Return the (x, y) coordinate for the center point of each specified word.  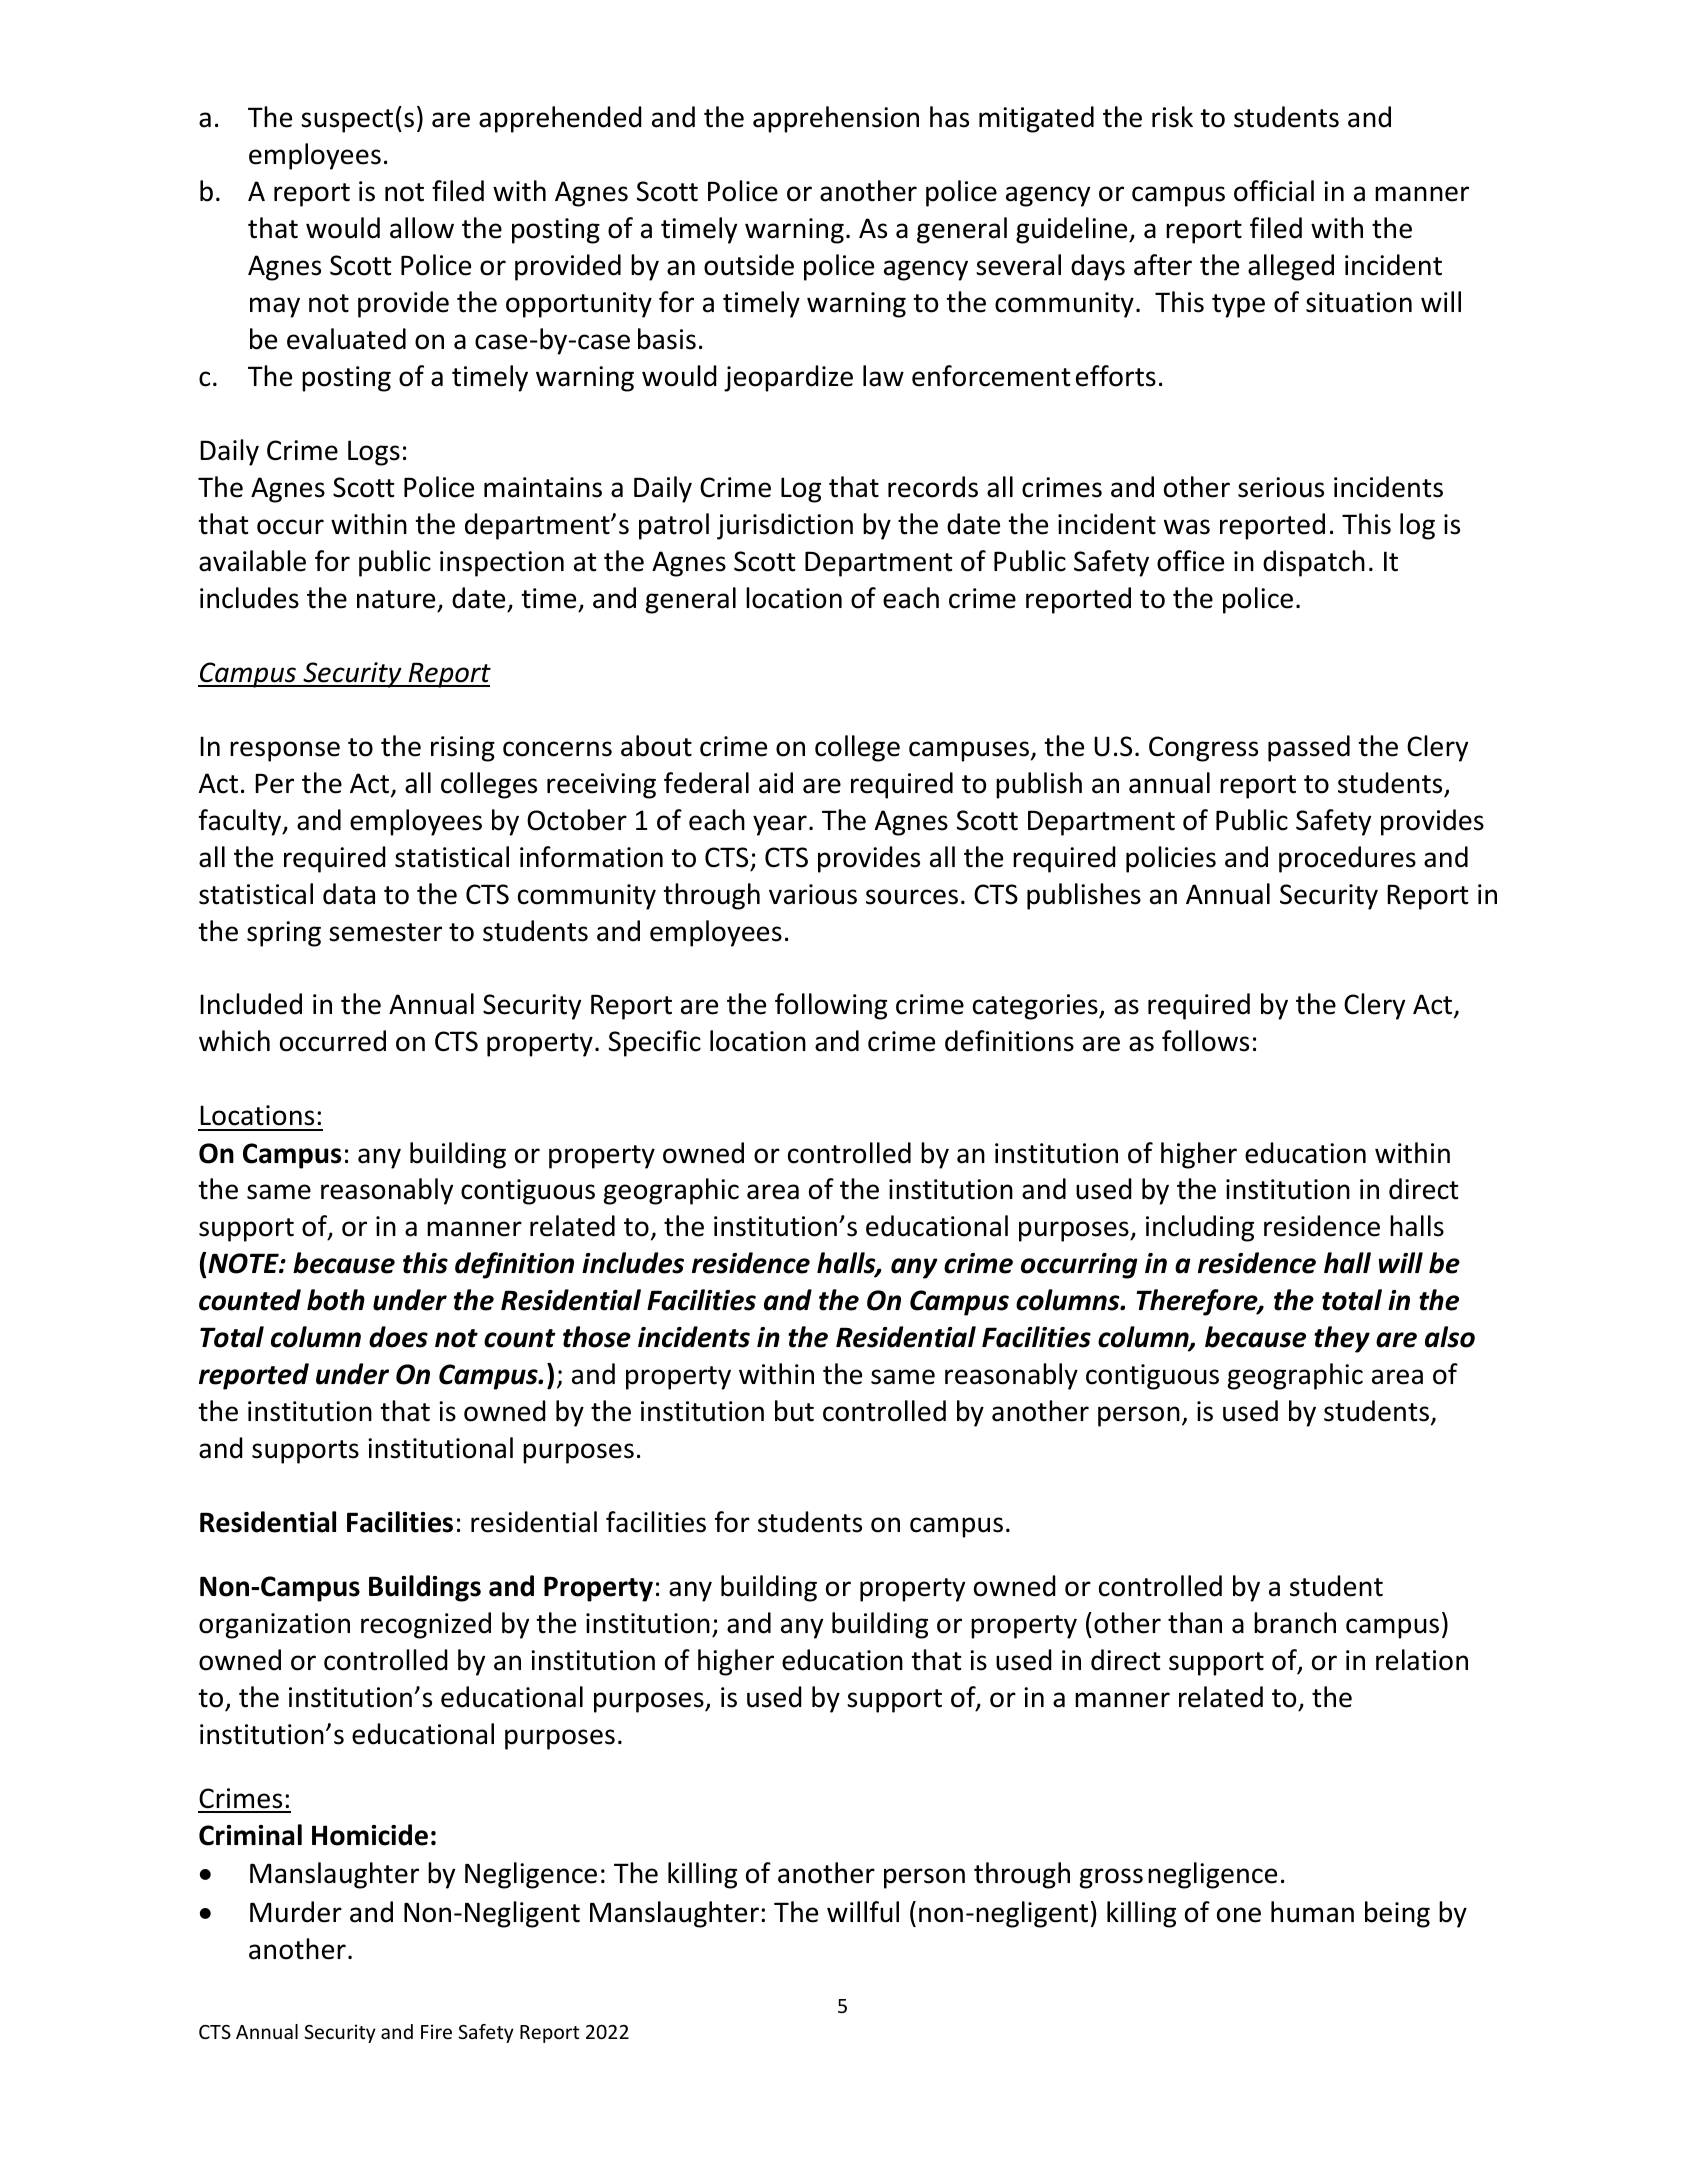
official (1274, 191)
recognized (426, 1625)
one (1239, 1915)
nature (396, 599)
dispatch (1314, 563)
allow (422, 228)
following (831, 1006)
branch (1295, 1623)
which (234, 1041)
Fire (436, 2031)
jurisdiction (785, 526)
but (794, 1411)
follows (1205, 1041)
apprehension (836, 119)
